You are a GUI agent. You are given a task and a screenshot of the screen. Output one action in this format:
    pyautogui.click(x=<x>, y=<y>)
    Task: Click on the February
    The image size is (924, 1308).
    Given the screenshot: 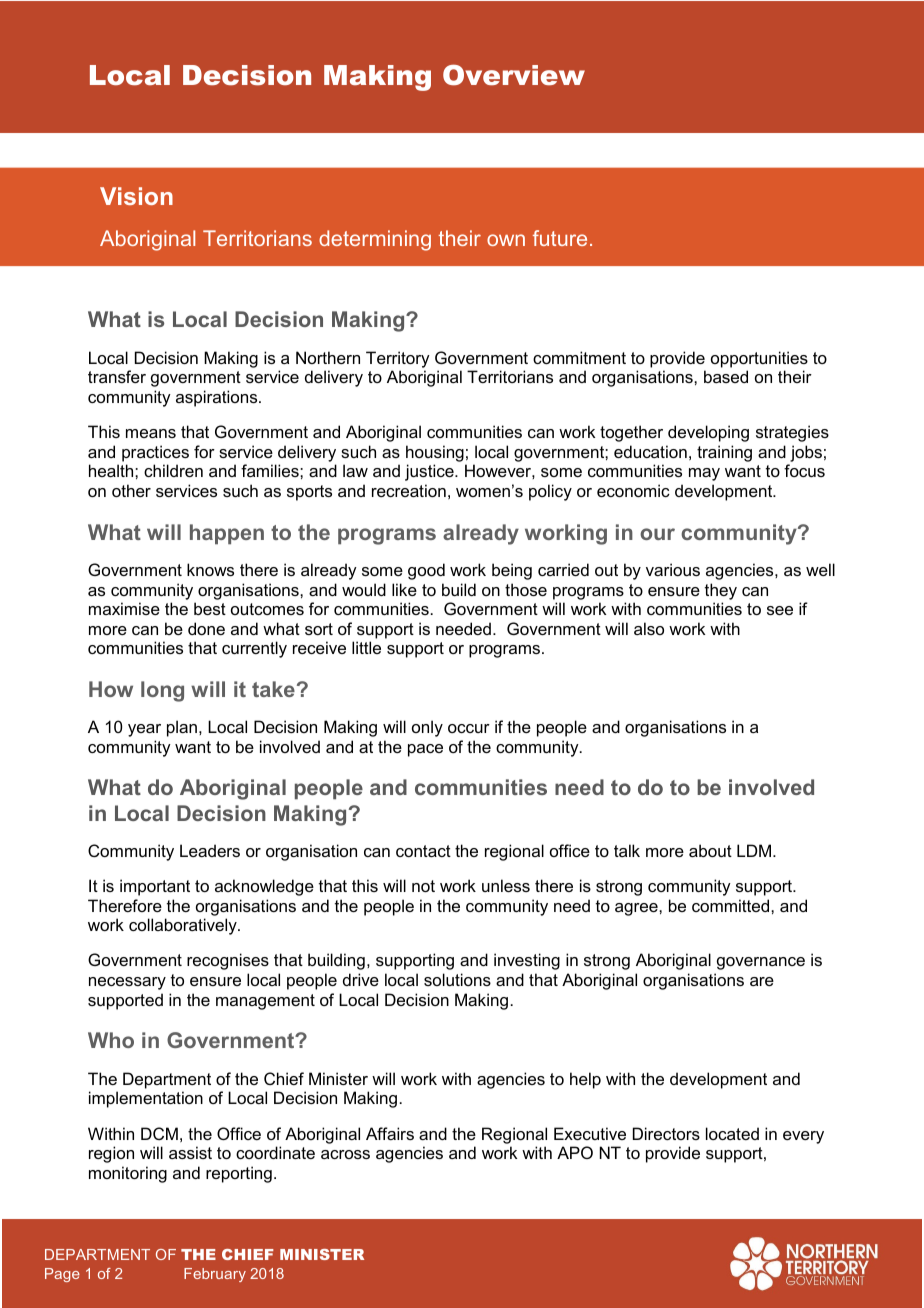 What is the action you would take?
    pyautogui.click(x=215, y=1275)
